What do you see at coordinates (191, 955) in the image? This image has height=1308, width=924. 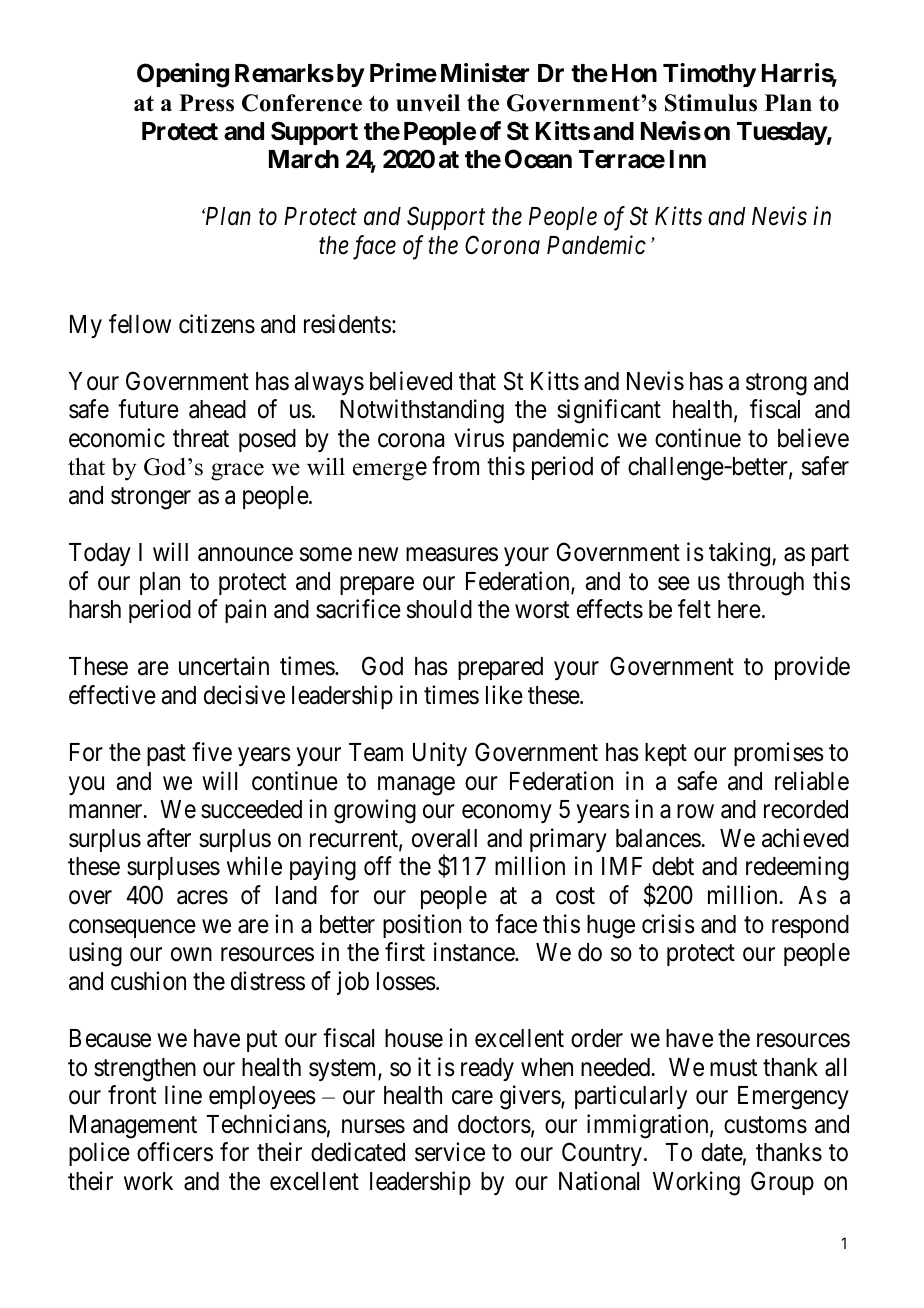 I see `own` at bounding box center [191, 955].
